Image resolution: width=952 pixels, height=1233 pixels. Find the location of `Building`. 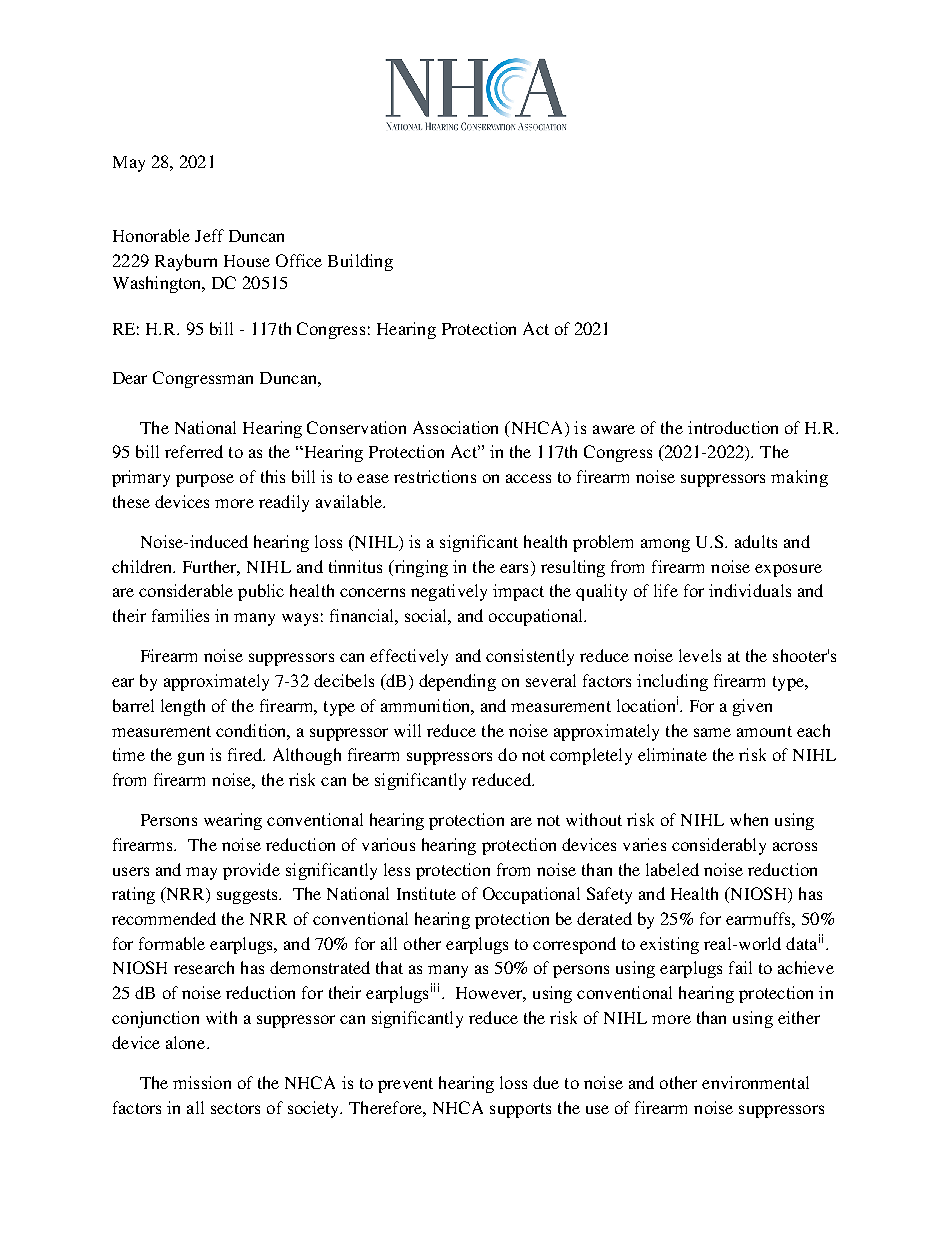

Building is located at coordinates (360, 262).
